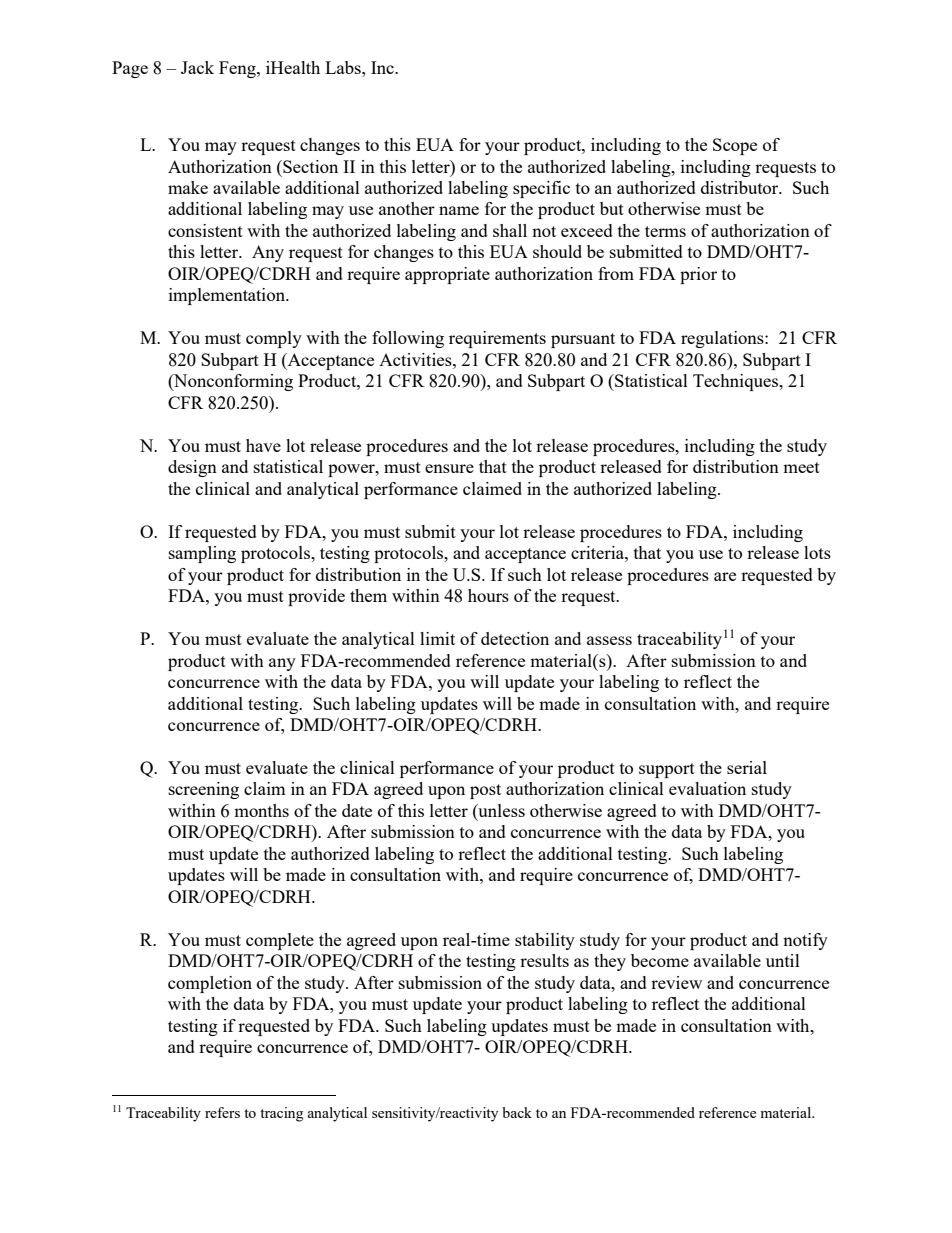  I want to click on refers, so click(222, 1112).
